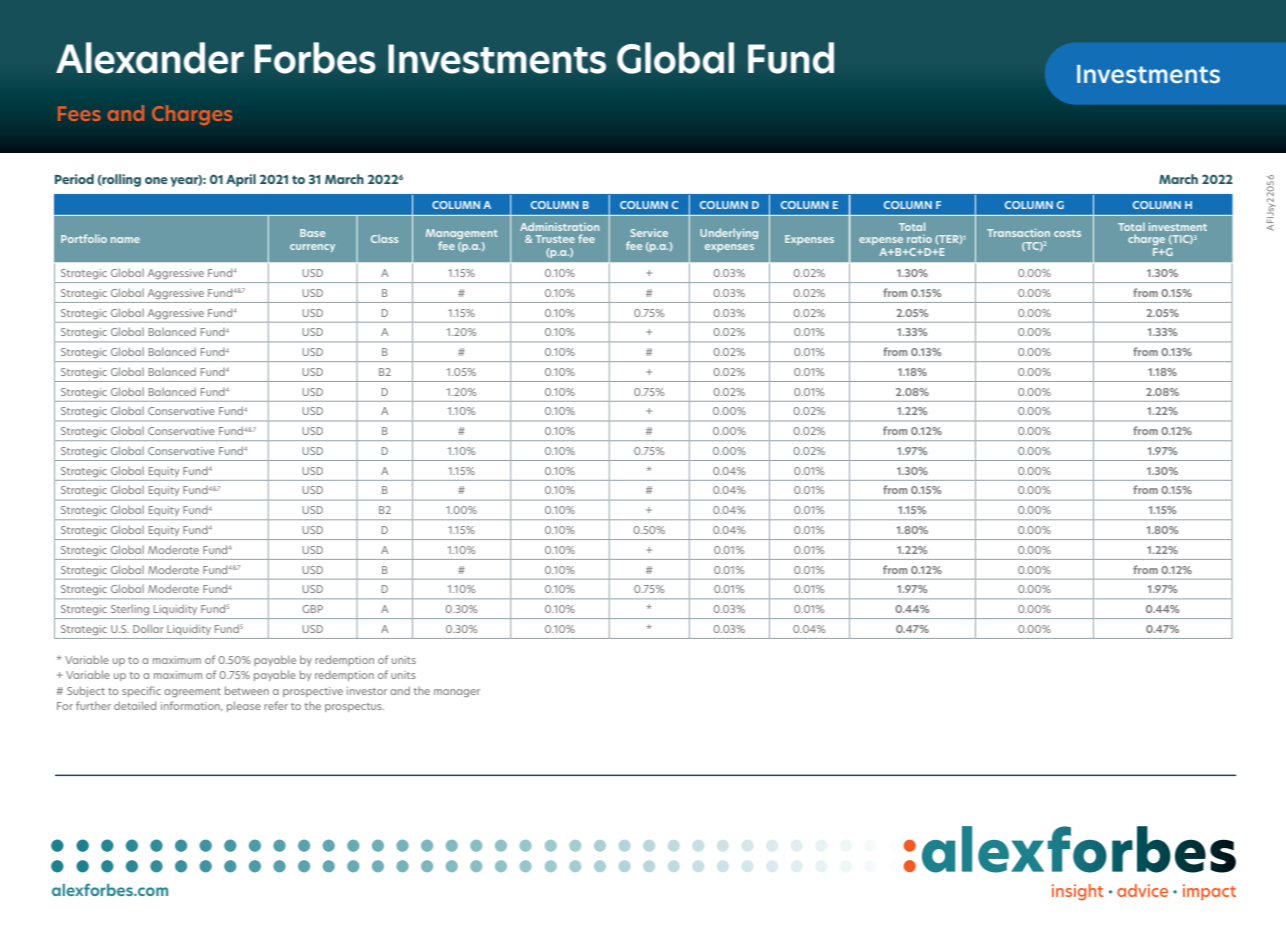 The width and height of the document is (1286, 952). Describe the element at coordinates (130, 610) in the document. I see `Sterling` at that location.
